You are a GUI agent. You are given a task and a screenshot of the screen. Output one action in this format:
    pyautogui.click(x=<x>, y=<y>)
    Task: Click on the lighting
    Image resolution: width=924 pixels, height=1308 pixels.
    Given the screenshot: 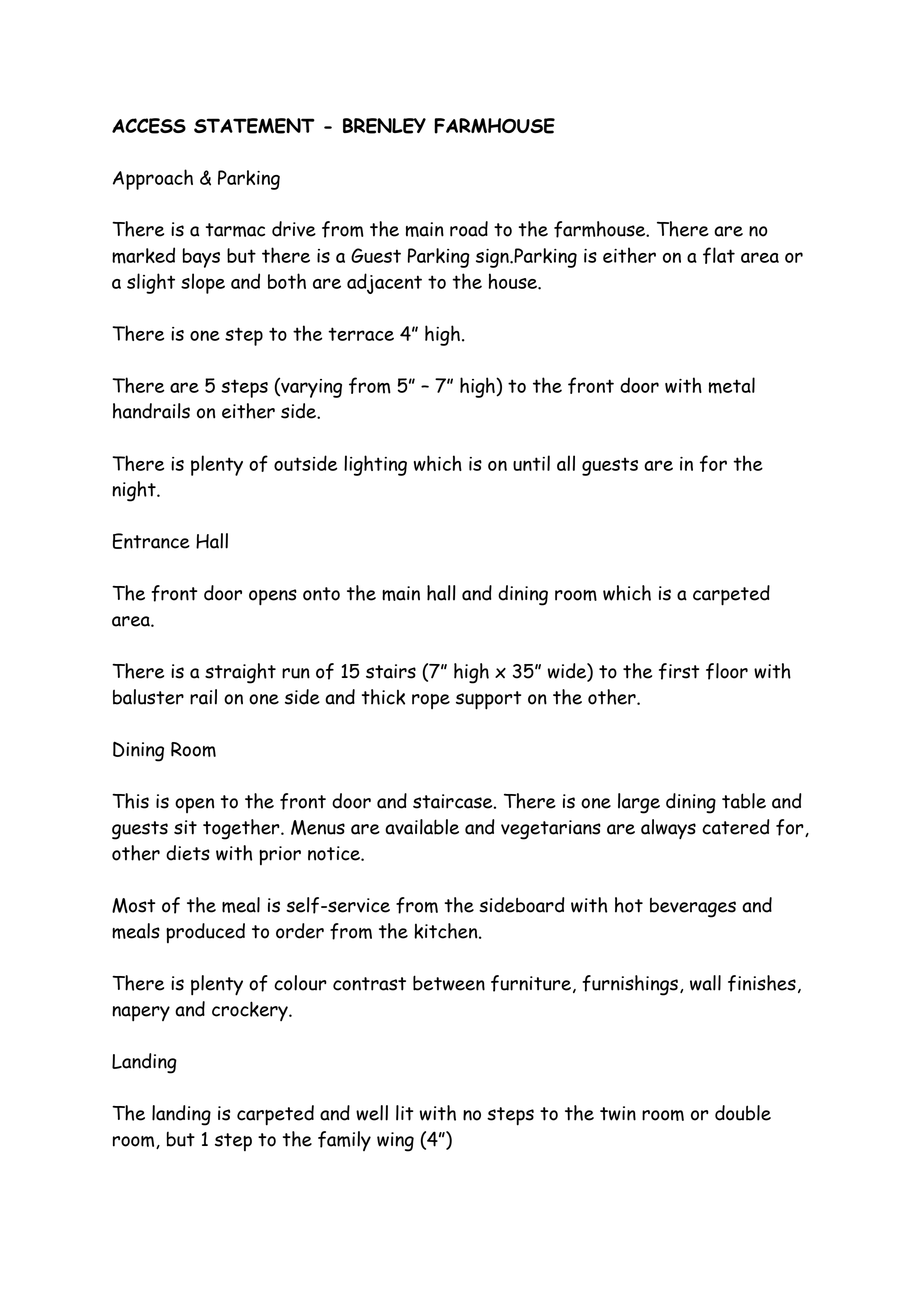 What is the action you would take?
    pyautogui.click(x=375, y=465)
